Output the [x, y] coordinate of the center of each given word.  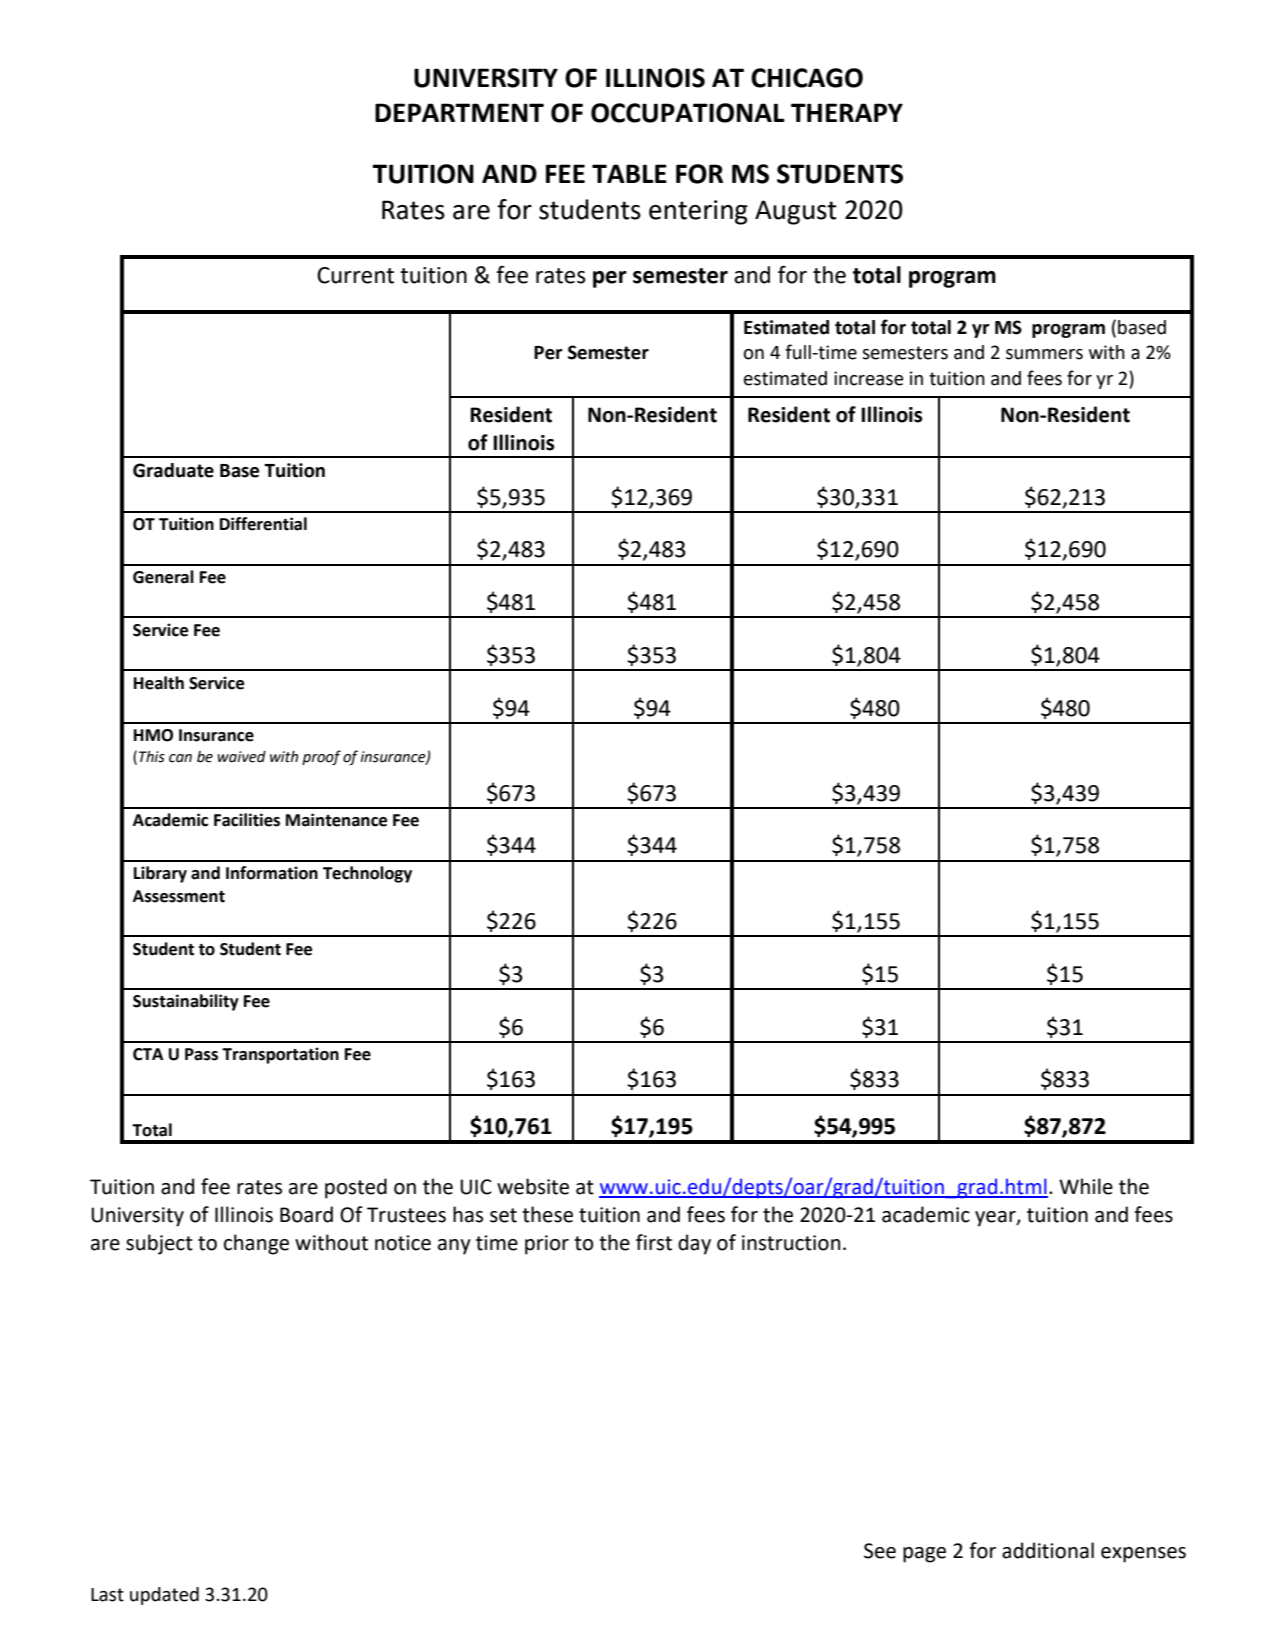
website [533, 1186]
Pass [201, 1054]
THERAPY [847, 112]
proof [321, 757]
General [163, 577]
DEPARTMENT [459, 112]
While [1086, 1186]
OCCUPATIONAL [688, 113]
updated [164, 1596]
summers [1044, 354]
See [880, 1551]
